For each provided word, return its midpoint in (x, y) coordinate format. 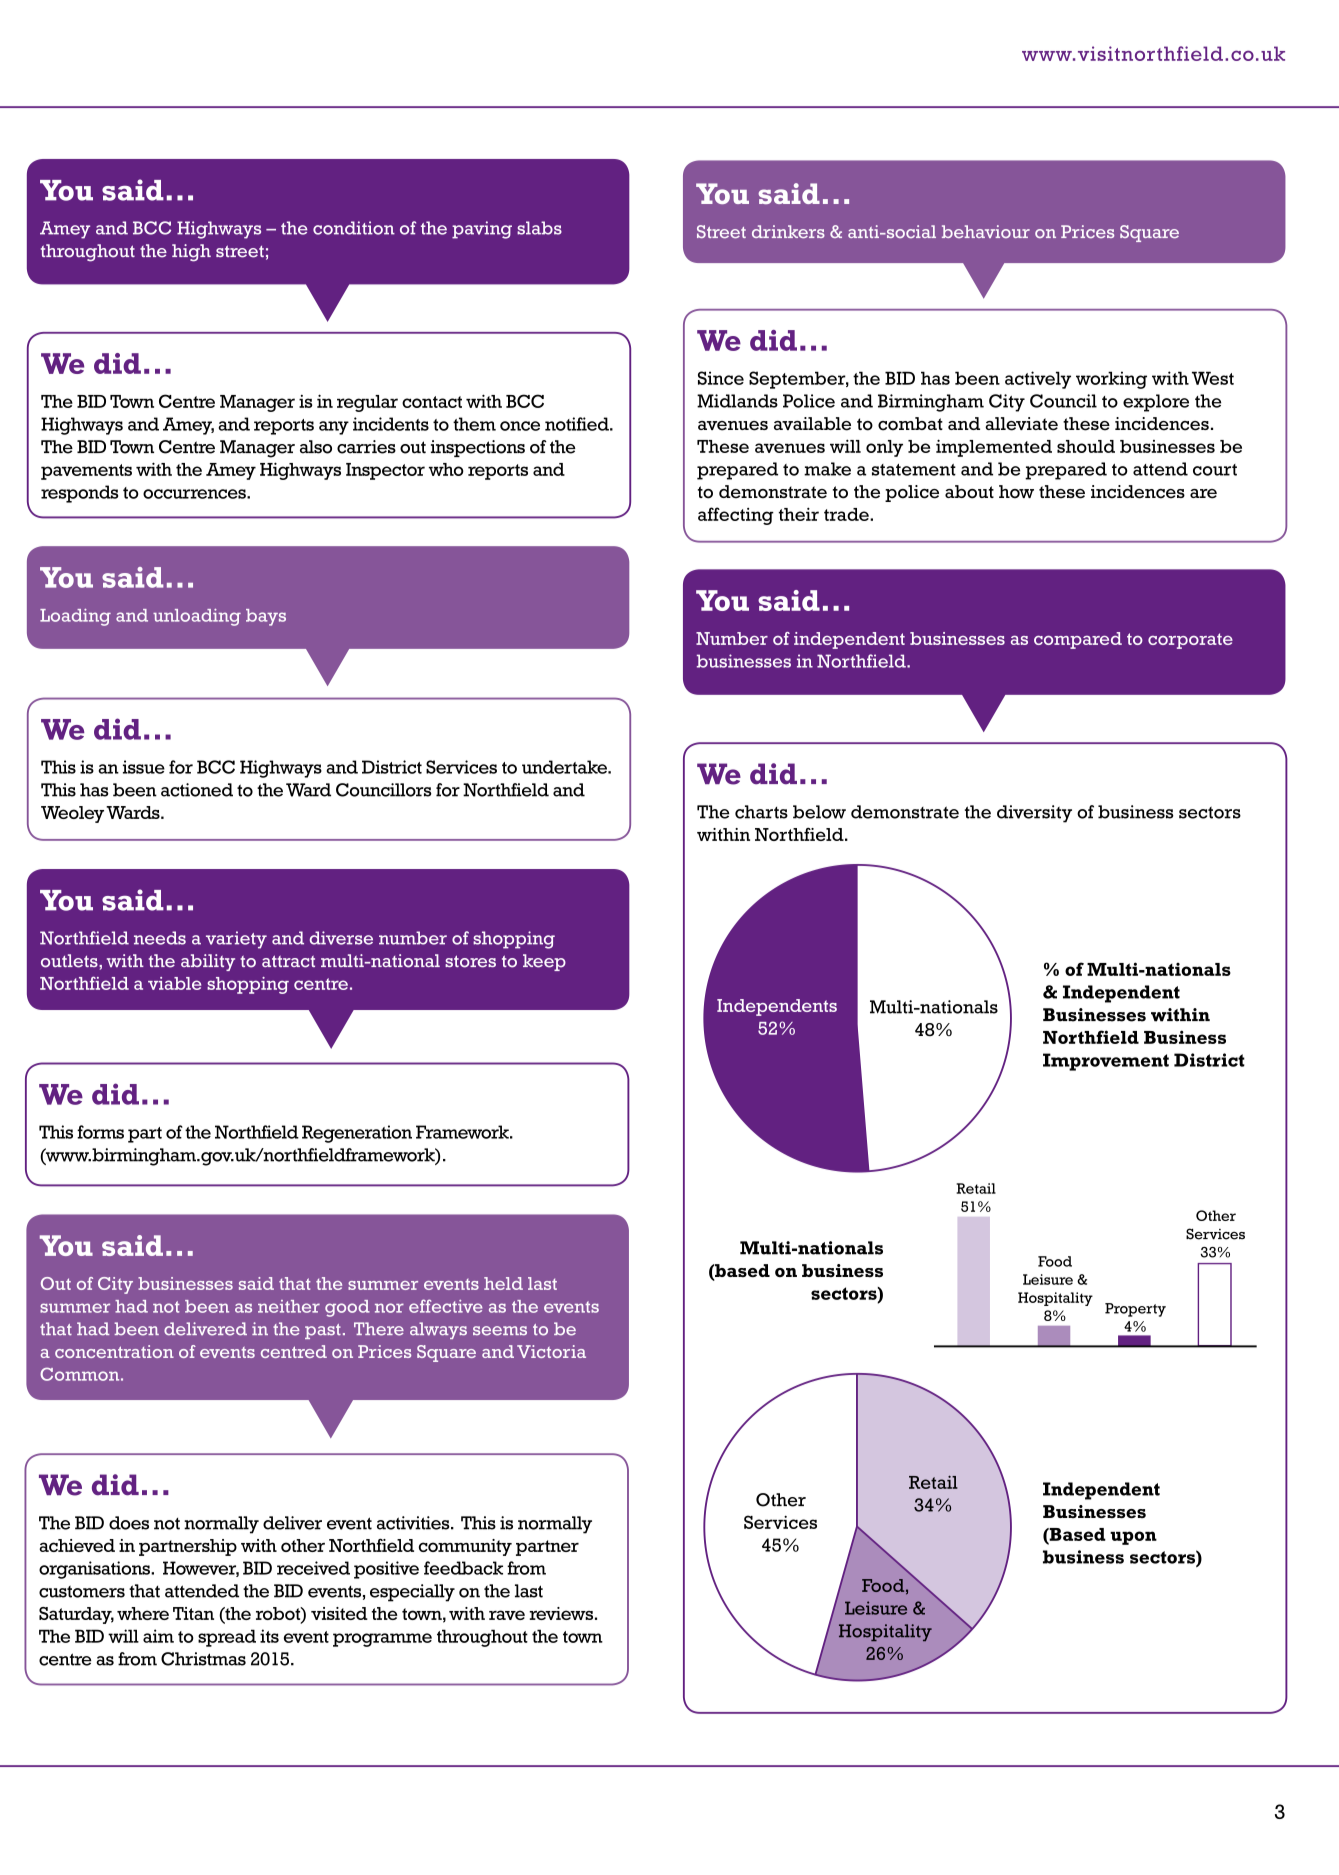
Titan (193, 1613)
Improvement (1106, 1062)
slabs (539, 228)
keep (544, 962)
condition (354, 228)
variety (236, 940)
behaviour (986, 231)
